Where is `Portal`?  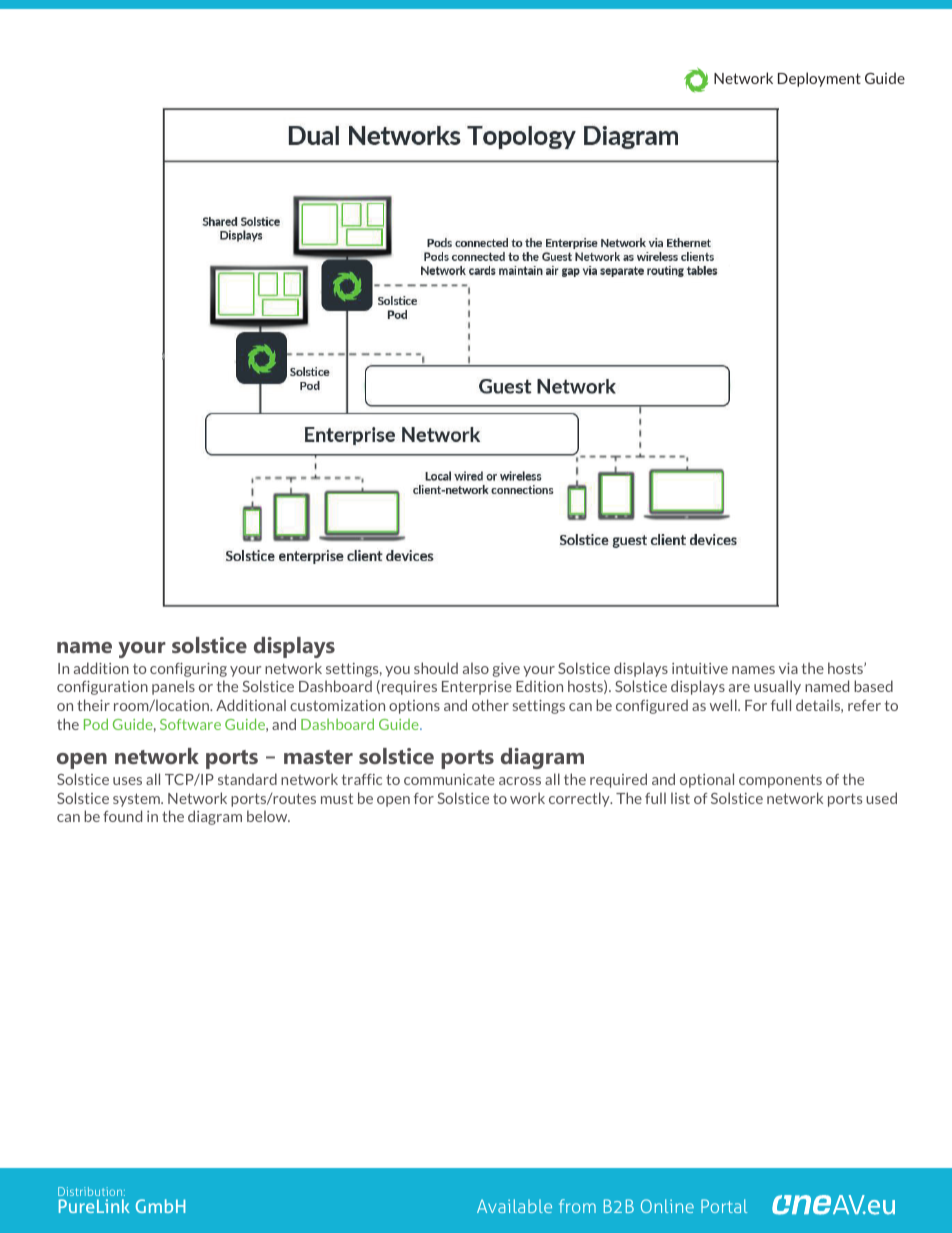 Portal is located at coordinates (724, 1206).
